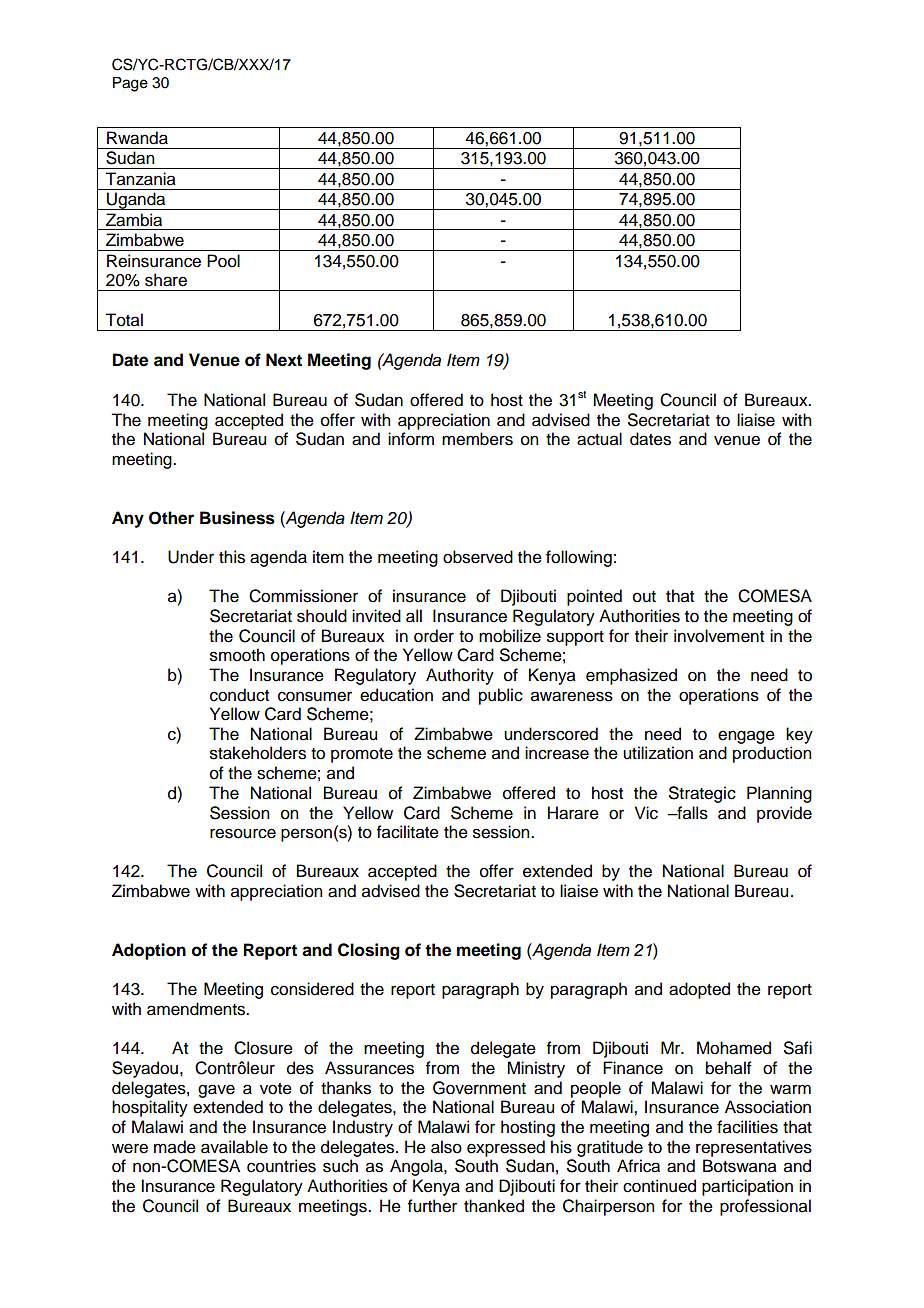 The height and width of the screenshot is (1308, 924). Describe the element at coordinates (434, 636) in the screenshot. I see `order` at that location.
